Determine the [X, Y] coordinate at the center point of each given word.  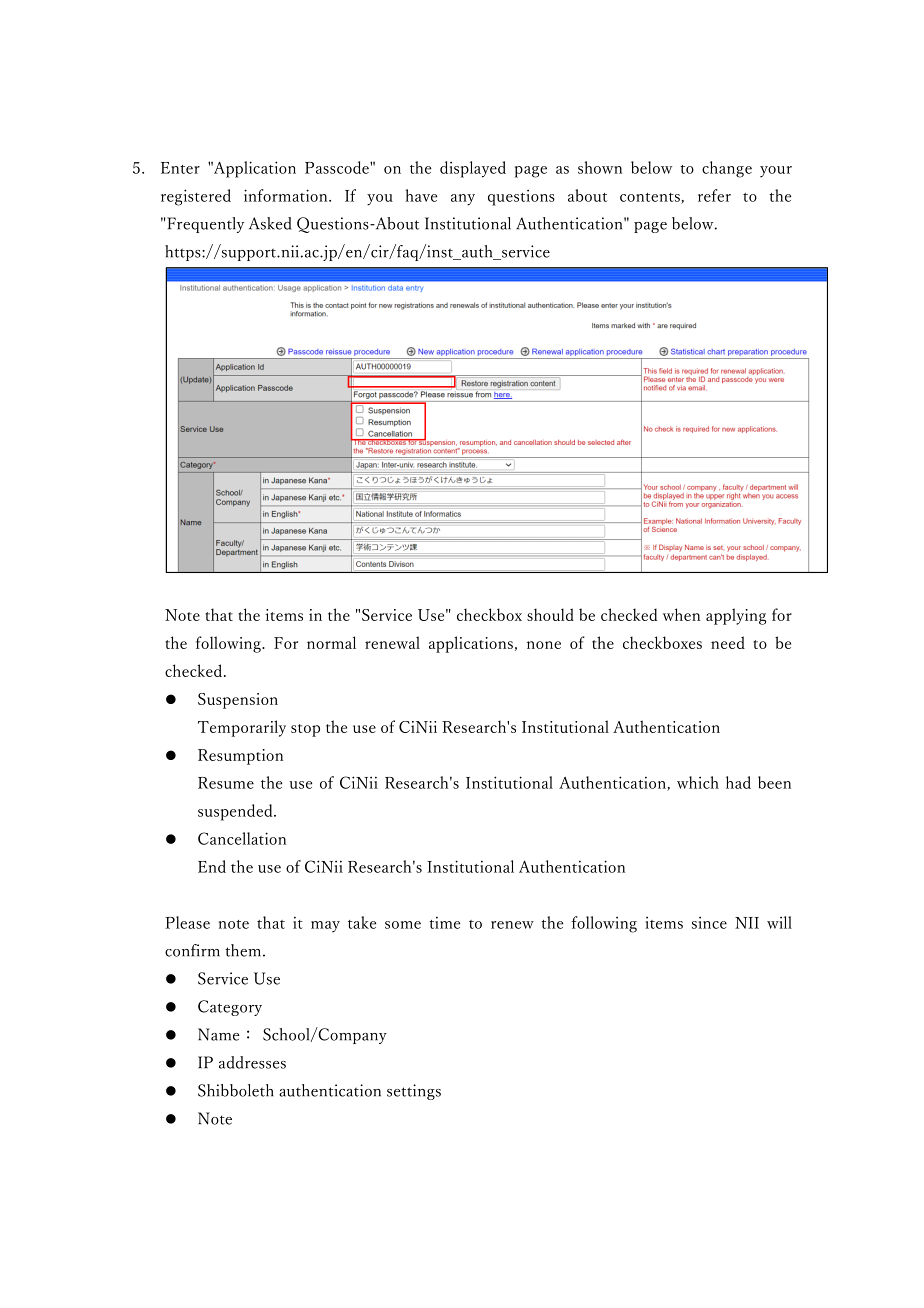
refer [714, 195]
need [728, 642]
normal [331, 642]
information [287, 195]
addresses [252, 1062]
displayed [473, 169]
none [544, 645]
